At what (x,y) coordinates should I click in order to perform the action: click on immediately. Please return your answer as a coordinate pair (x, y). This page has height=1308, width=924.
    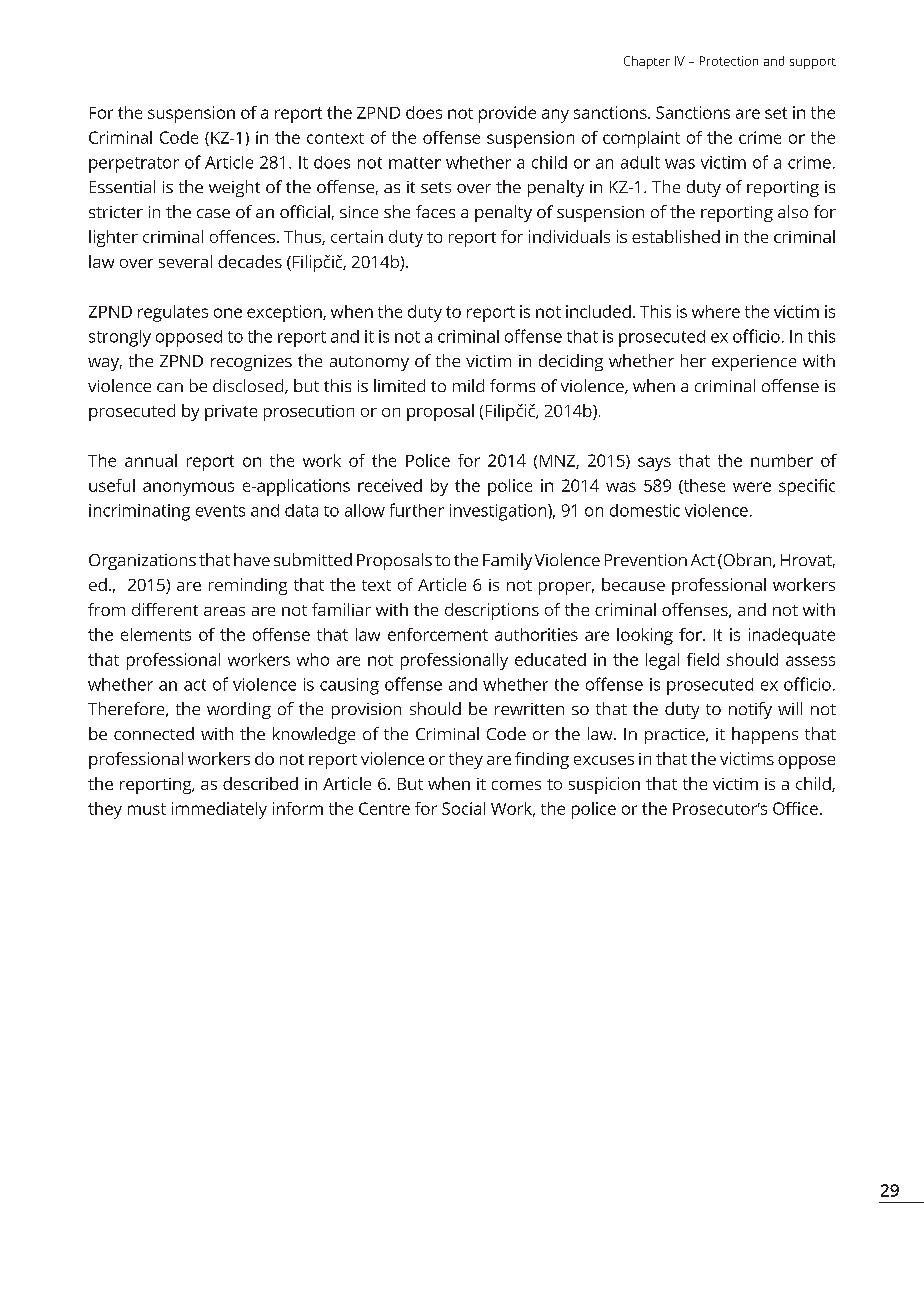
    Looking at the image, I should click on (219, 810).
